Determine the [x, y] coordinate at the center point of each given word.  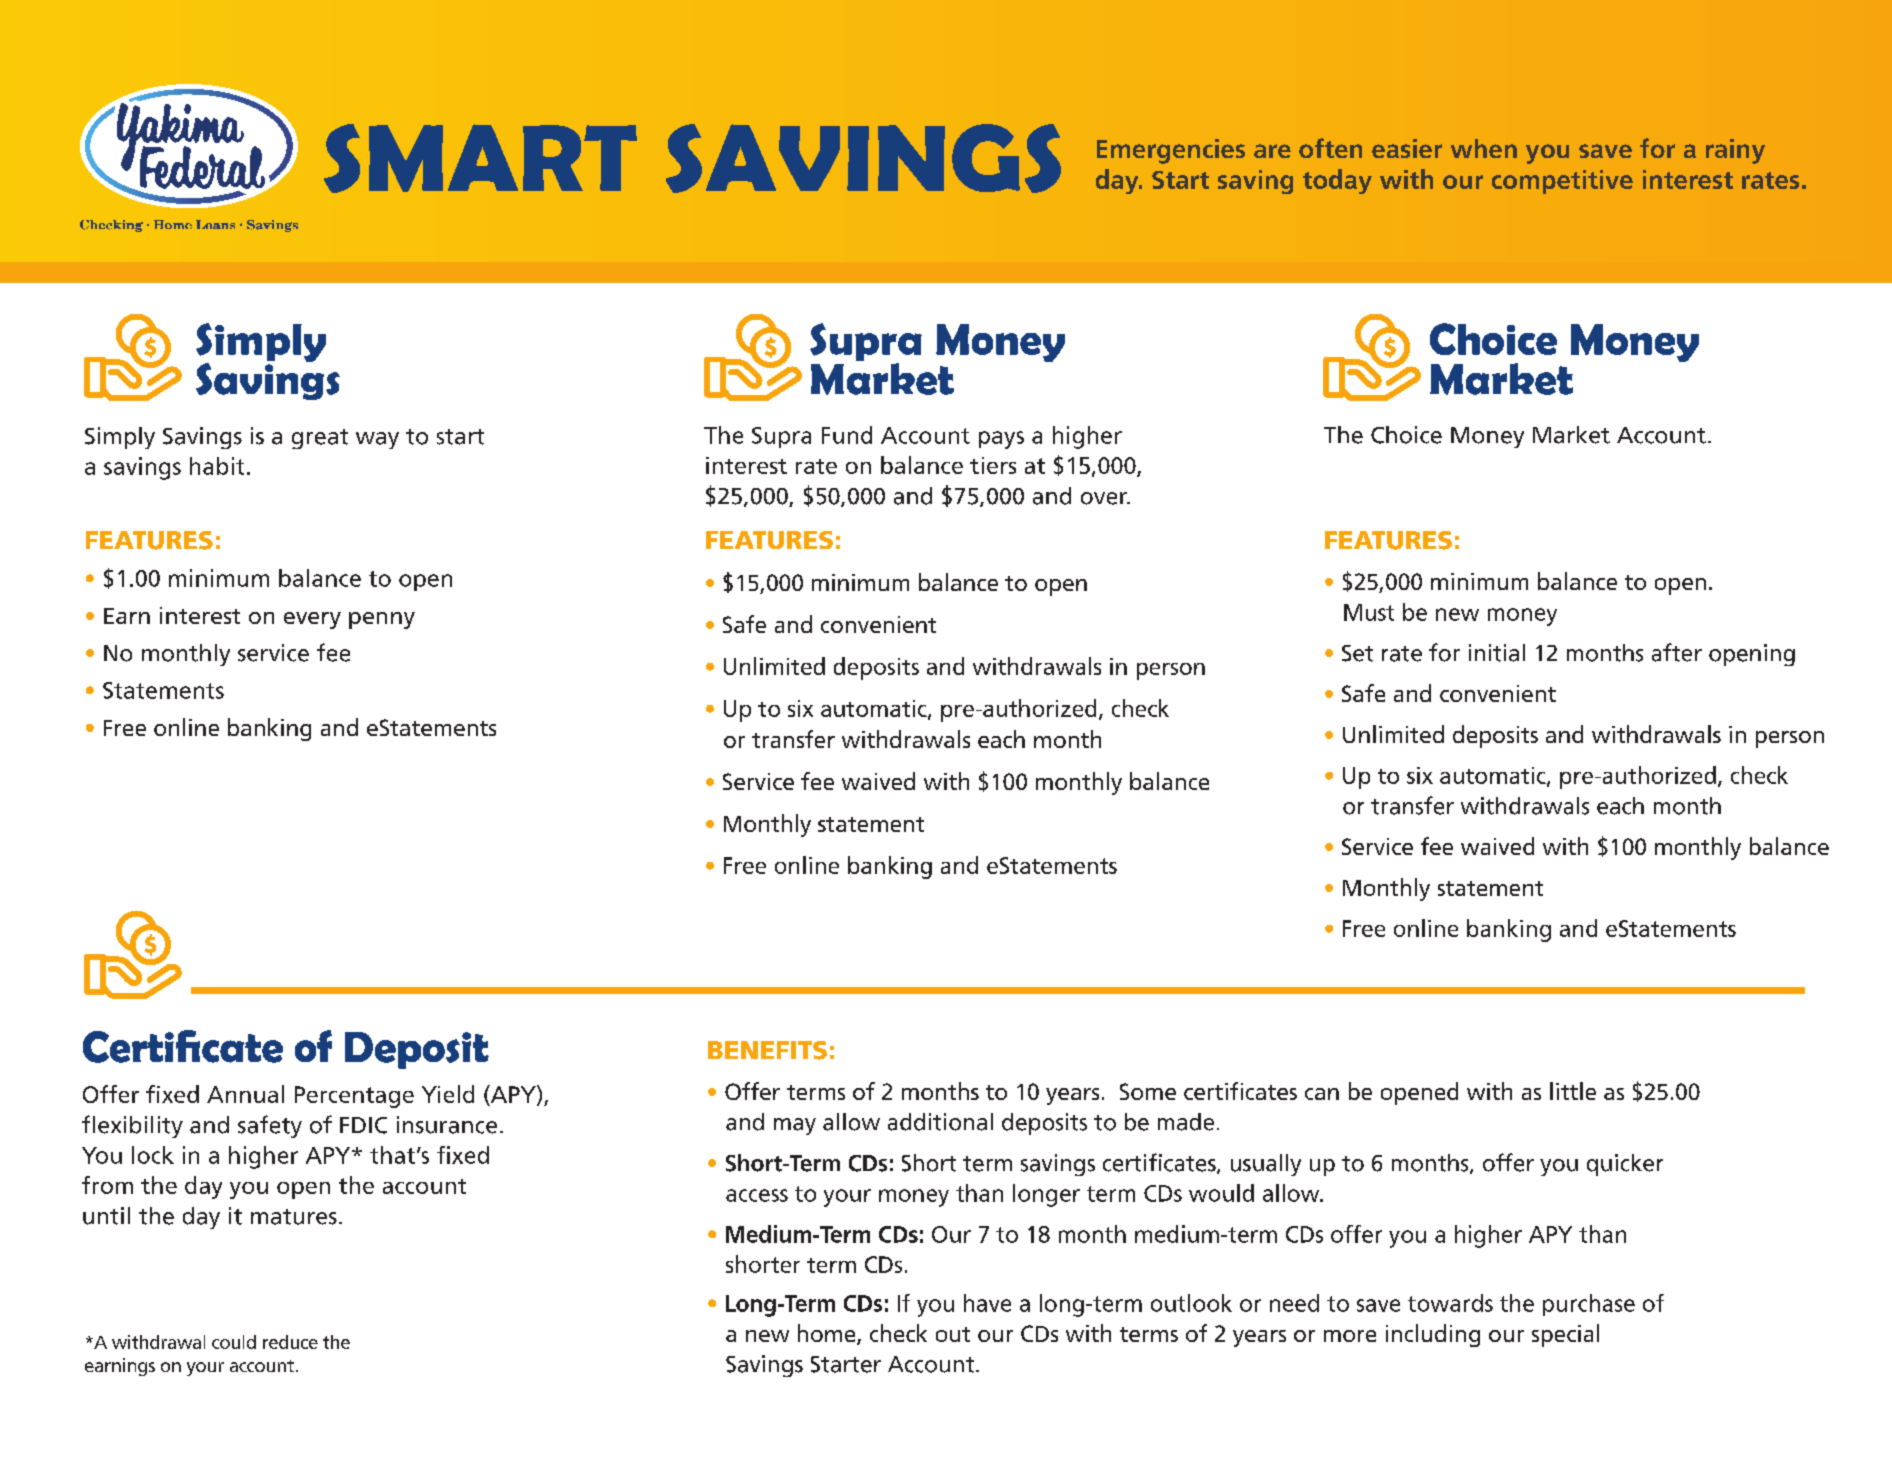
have [987, 1303]
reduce [290, 1342]
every [312, 620]
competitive [1562, 182]
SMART [480, 158]
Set [1357, 653]
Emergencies [1171, 151]
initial [1497, 653]
